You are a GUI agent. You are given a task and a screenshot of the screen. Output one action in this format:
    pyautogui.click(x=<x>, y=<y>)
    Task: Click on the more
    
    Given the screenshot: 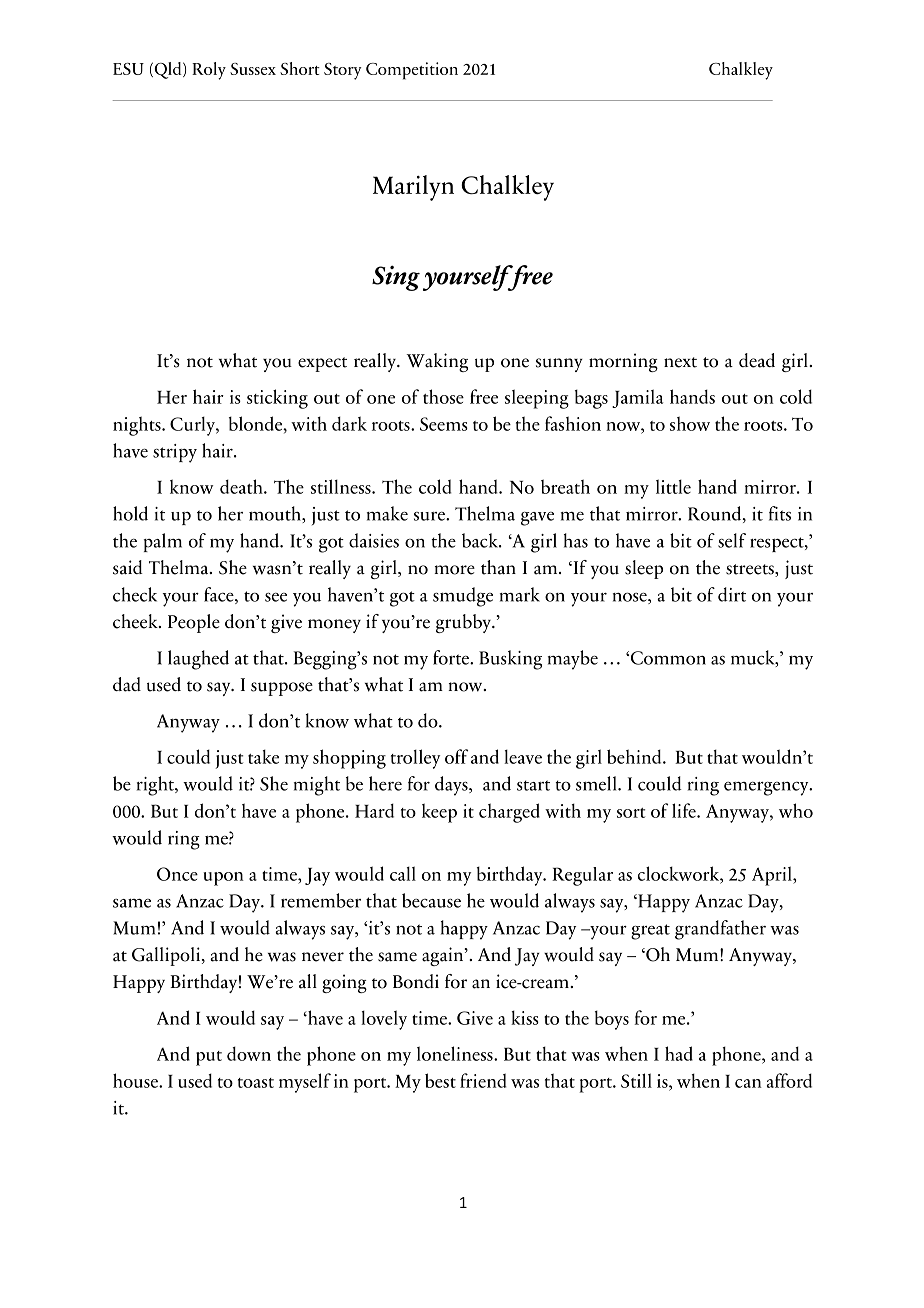 What is the action you would take?
    pyautogui.click(x=454, y=570)
